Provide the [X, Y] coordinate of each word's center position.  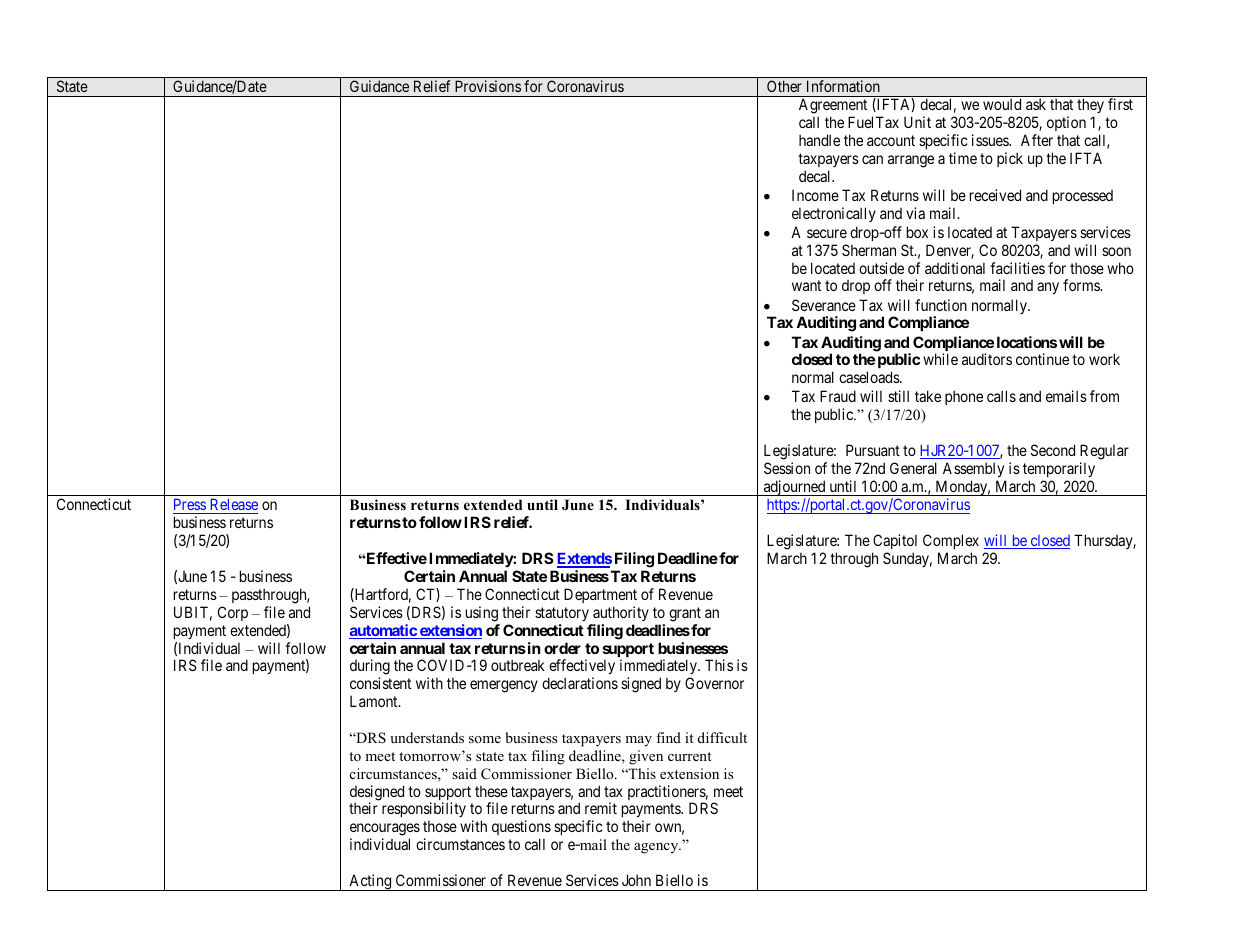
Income [815, 195]
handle [819, 140]
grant [685, 614]
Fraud [838, 396]
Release [234, 504]
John [636, 880]
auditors [987, 359]
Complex [951, 541]
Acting [370, 882]
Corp [233, 613]
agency [657, 848]
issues [991, 140]
